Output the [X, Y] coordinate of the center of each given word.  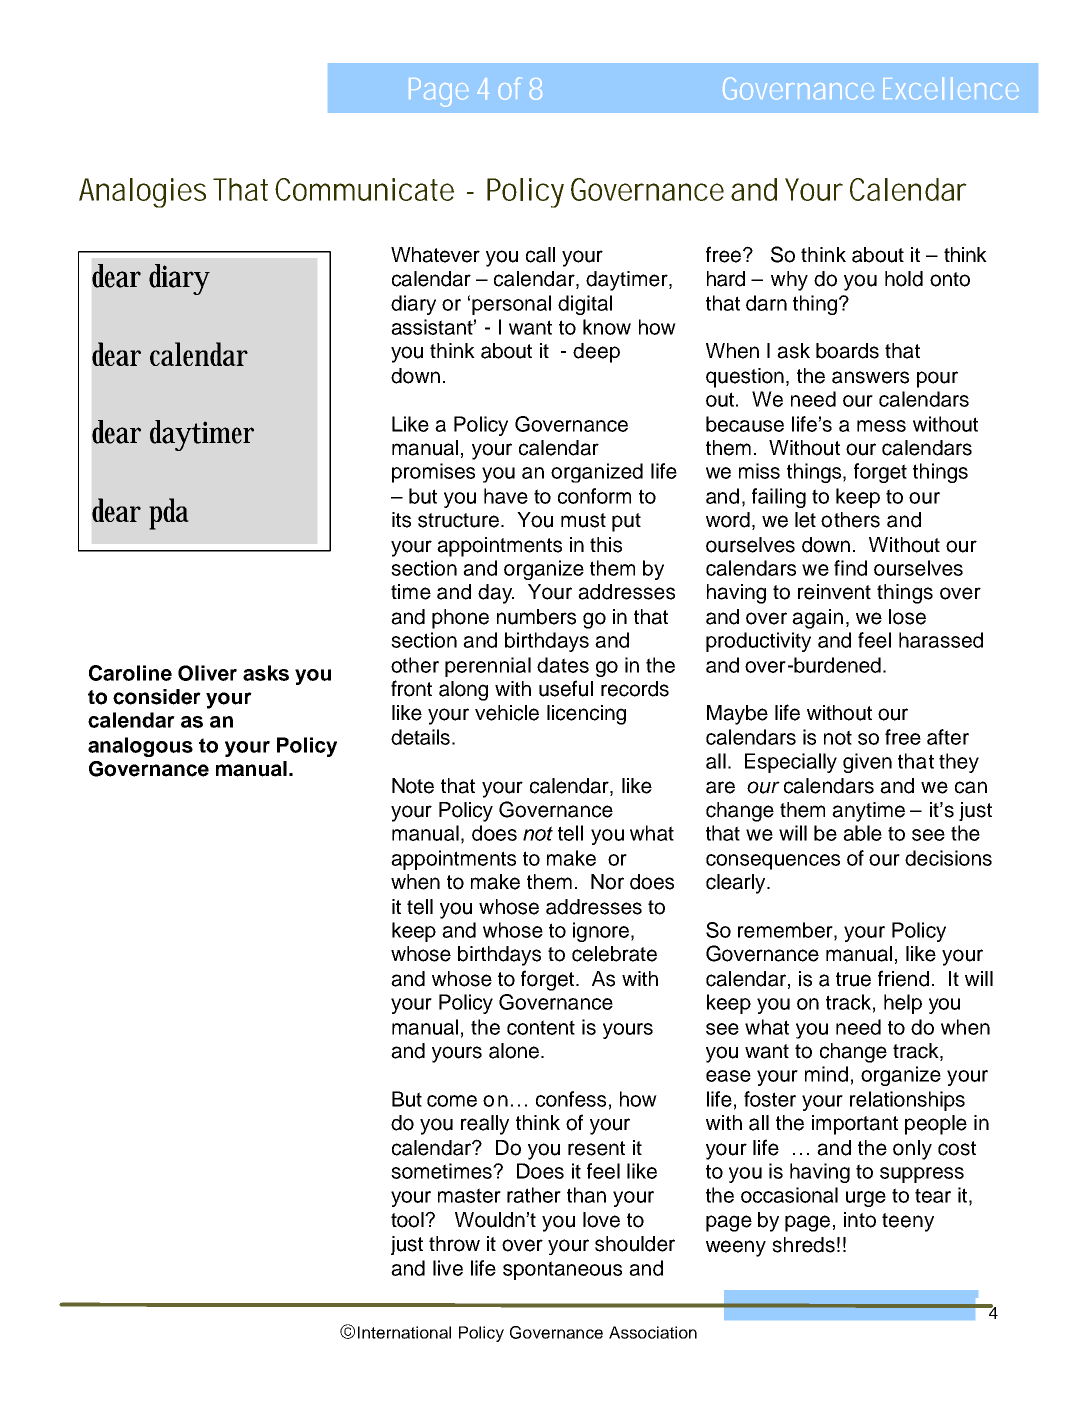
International [404, 1332]
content [541, 1027]
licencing [586, 715]
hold [904, 279]
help [903, 1004]
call [540, 255]
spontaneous [562, 1270]
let [805, 520]
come [452, 1101]
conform [594, 496]
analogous [140, 747]
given [867, 763]
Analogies [142, 193]
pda [169, 514]
